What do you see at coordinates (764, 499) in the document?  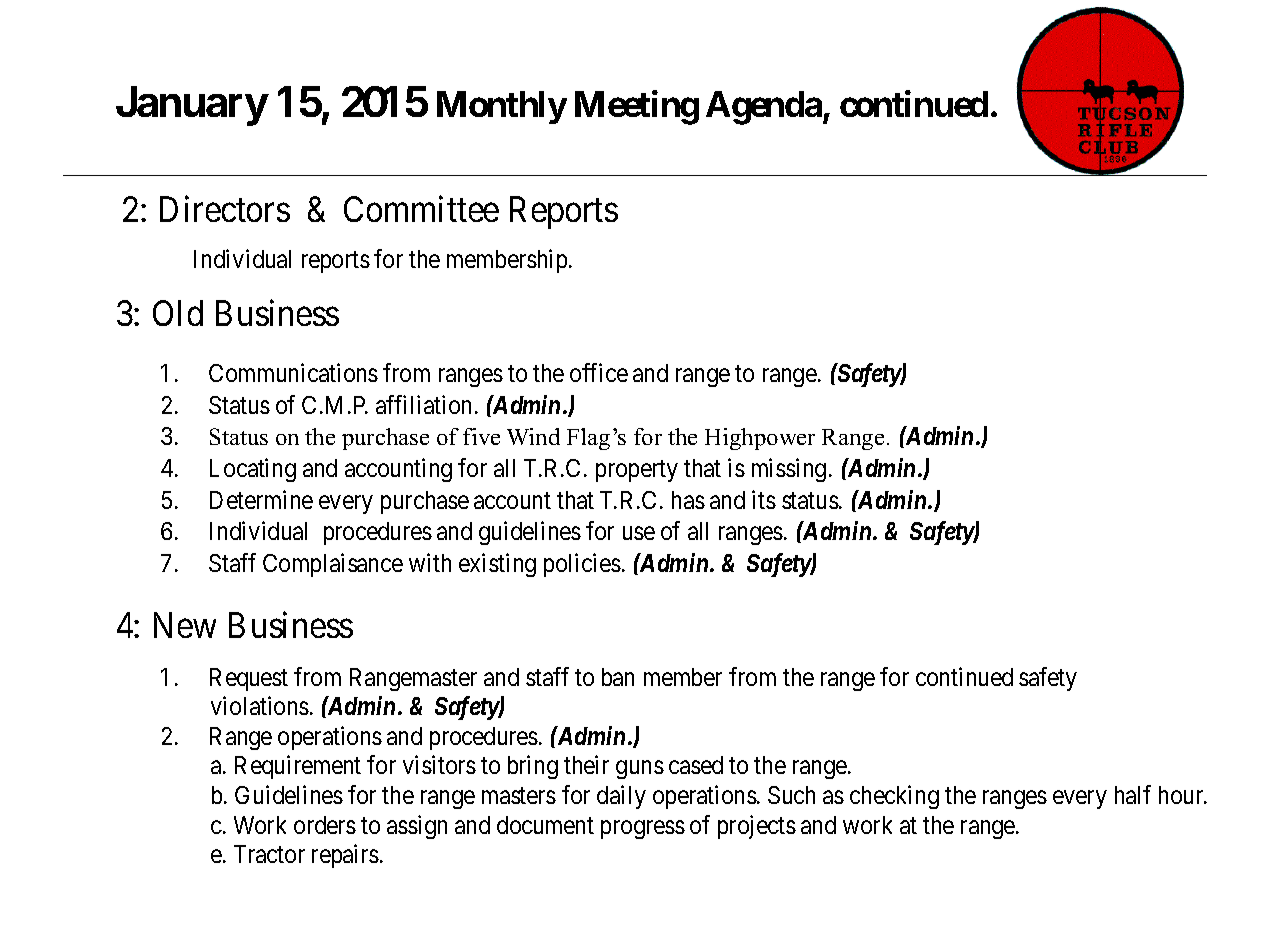 I see `its` at bounding box center [764, 499].
